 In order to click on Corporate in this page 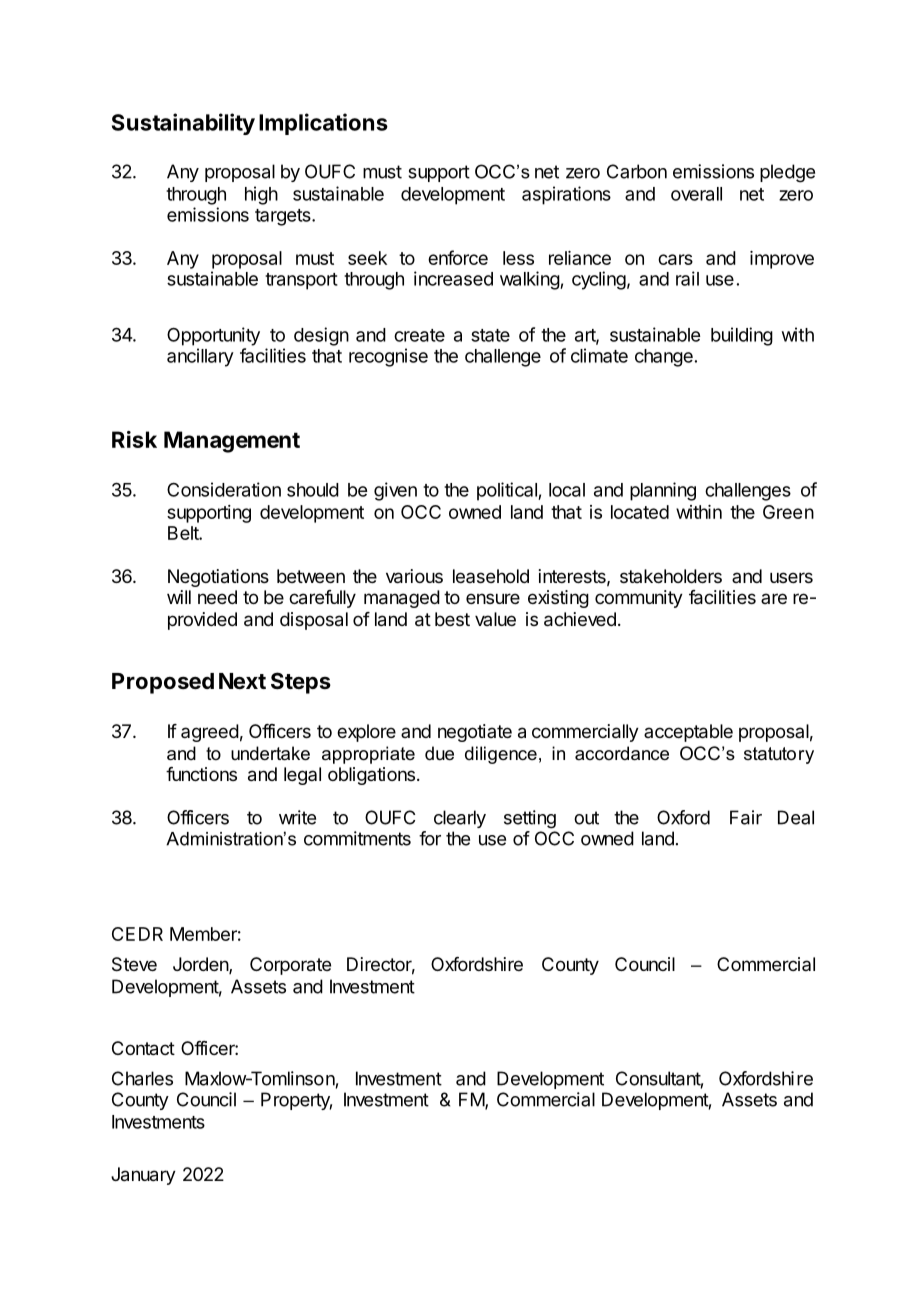, I will do `click(290, 966)`.
